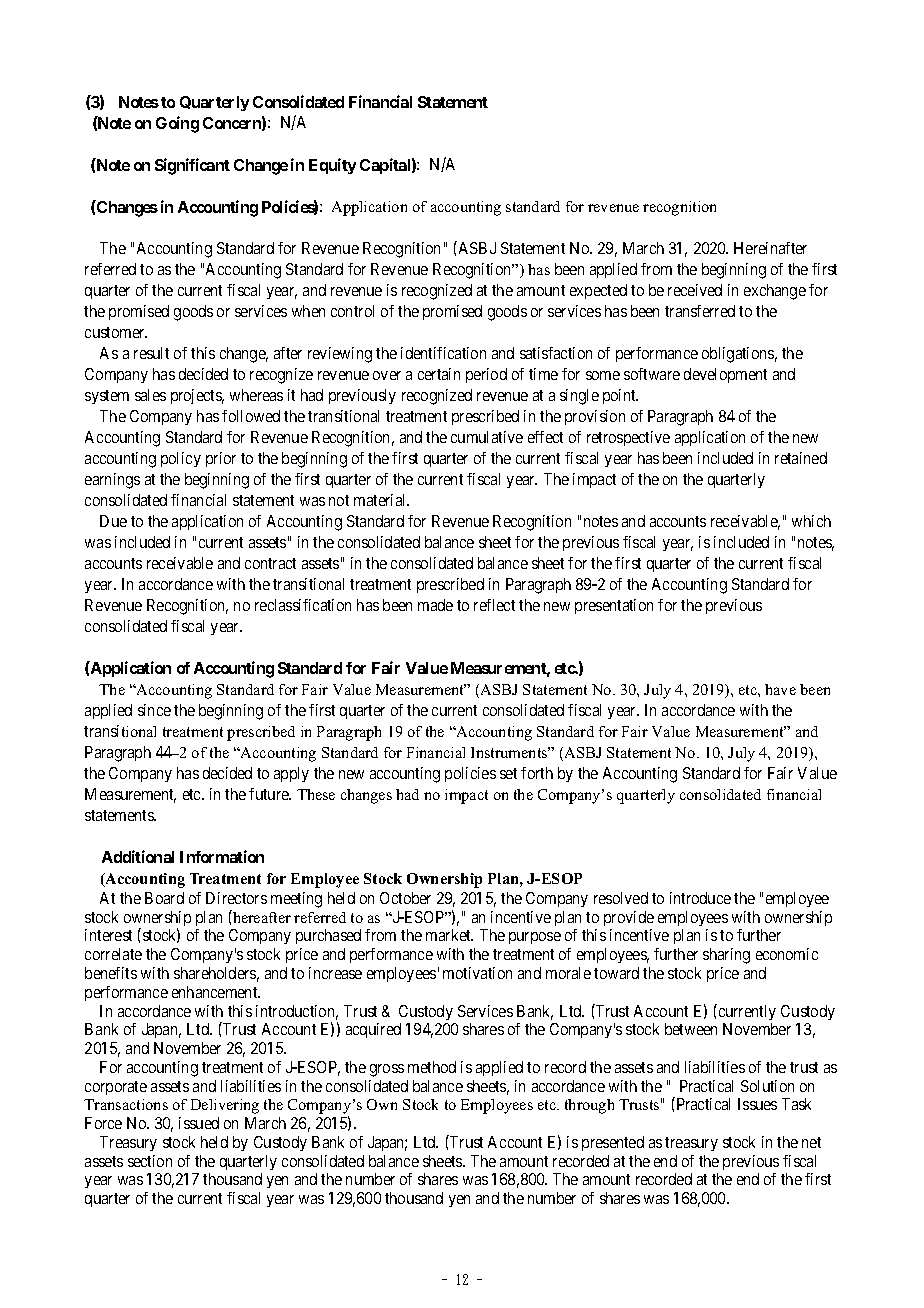  What do you see at coordinates (695, 290) in the screenshot?
I see `received` at bounding box center [695, 290].
